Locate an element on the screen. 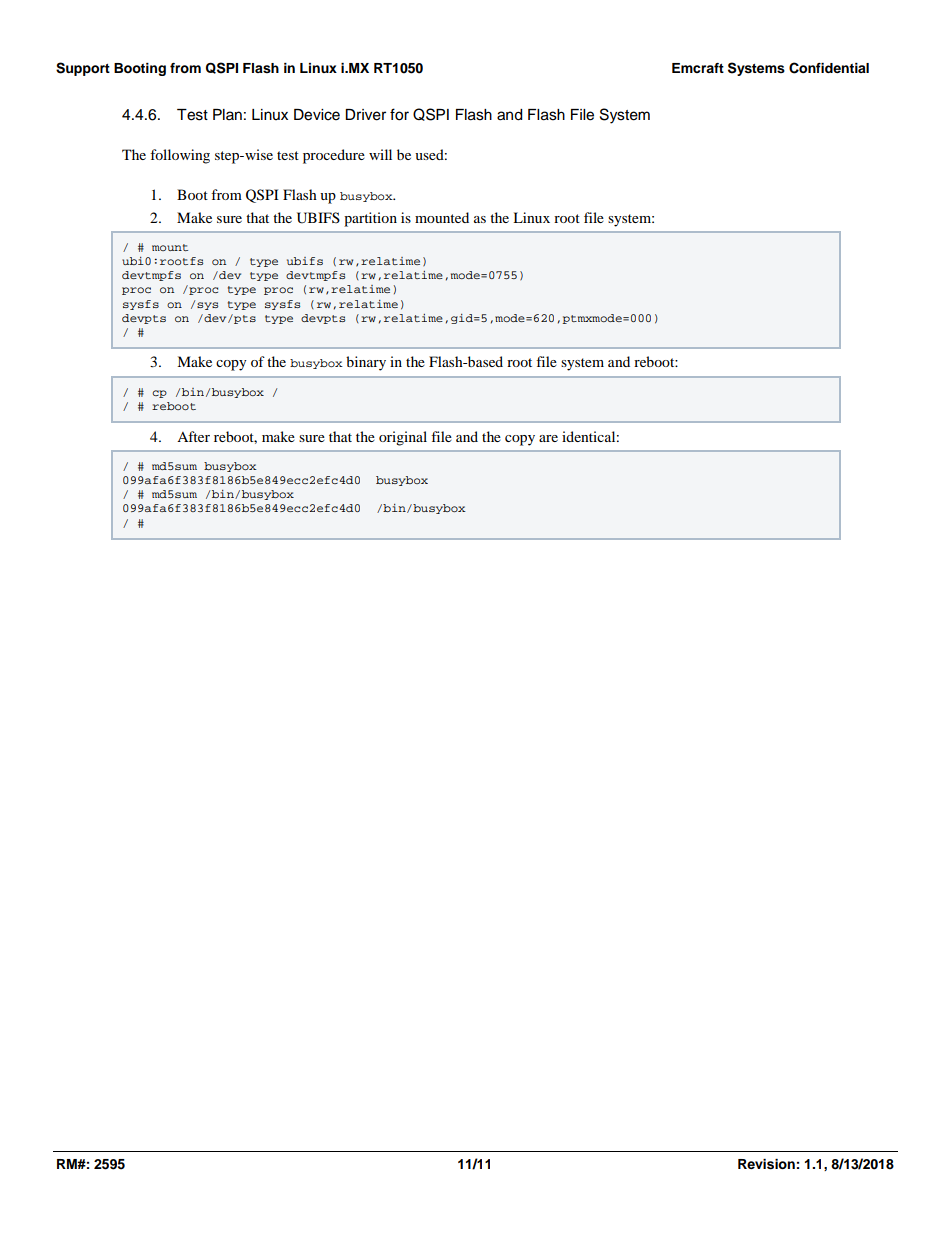 This screenshot has height=1233, width=952. After is located at coordinates (193, 436).
